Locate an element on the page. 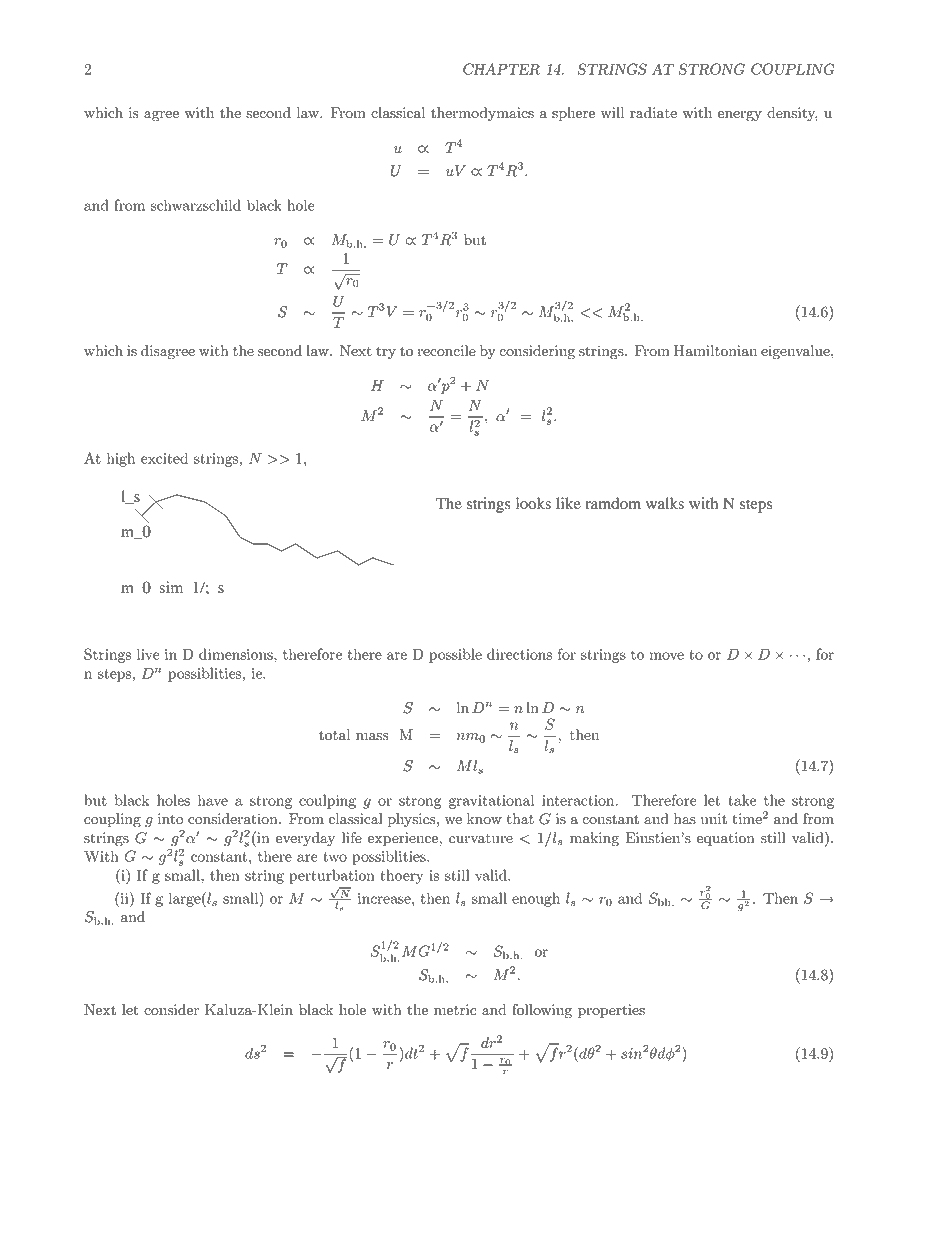  schwarzschild is located at coordinates (196, 205).
